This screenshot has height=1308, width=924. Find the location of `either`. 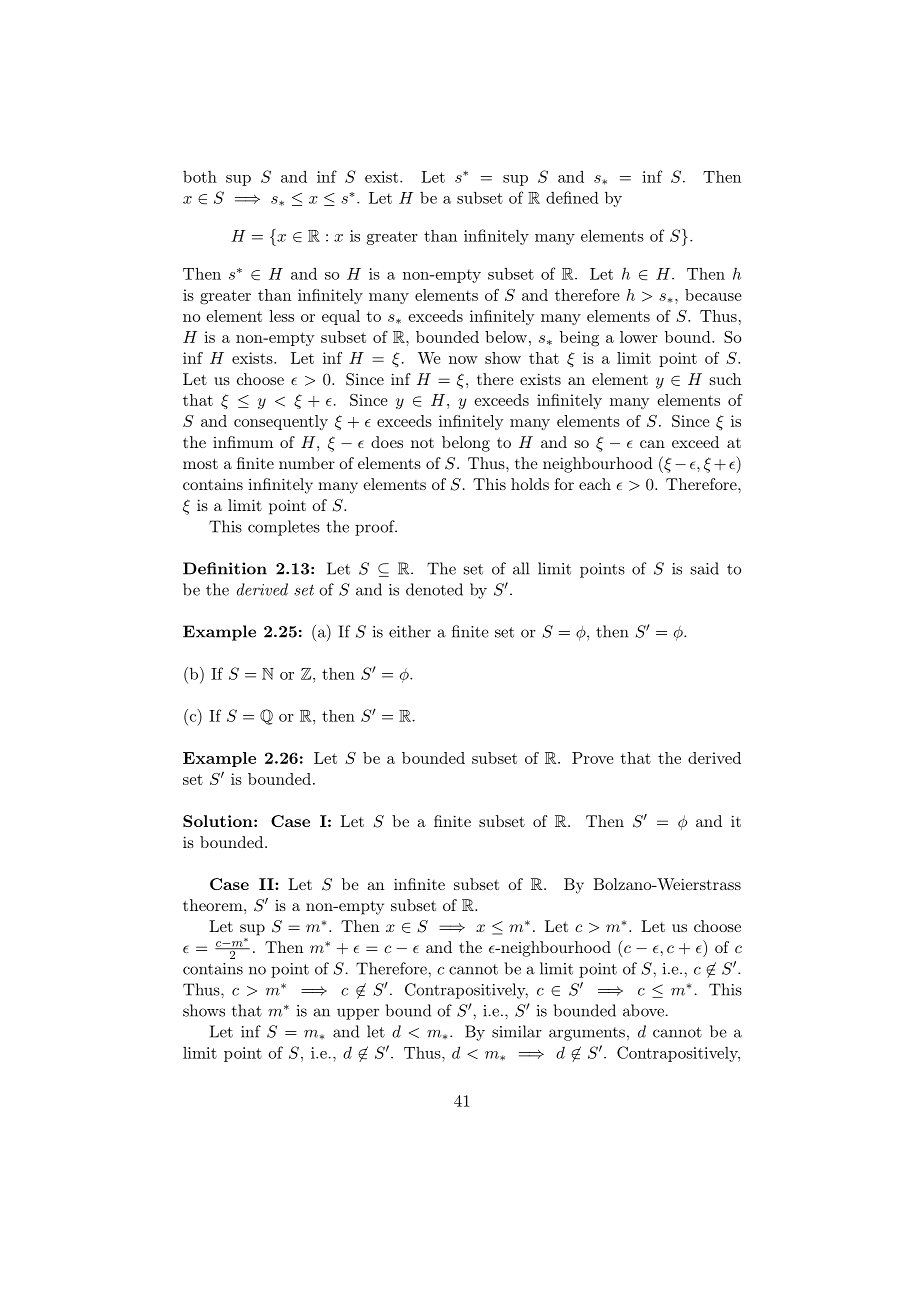

either is located at coordinates (410, 631).
